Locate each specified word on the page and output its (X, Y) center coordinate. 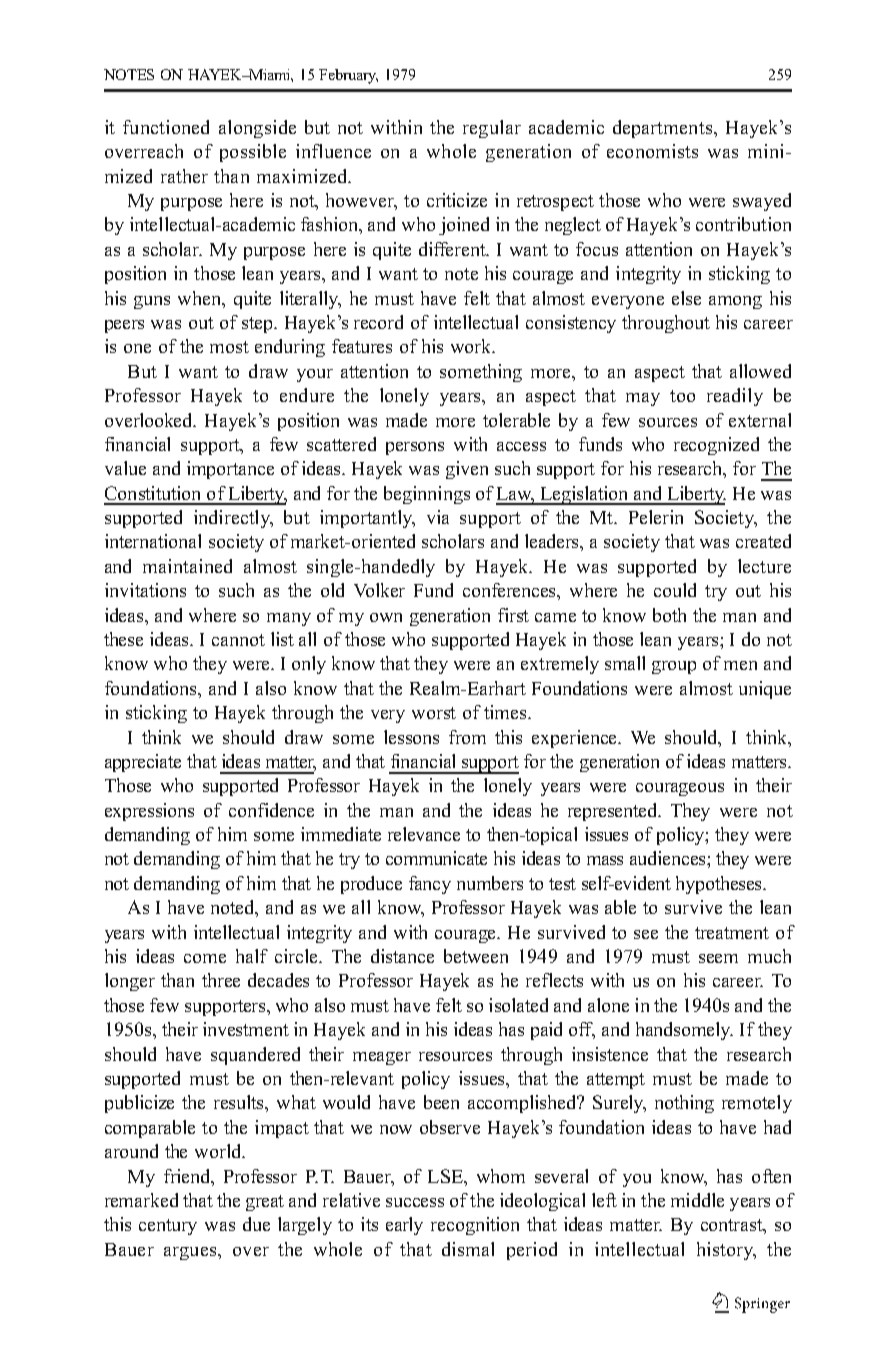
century (168, 1227)
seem (718, 958)
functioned (166, 127)
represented (614, 812)
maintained (187, 566)
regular (492, 129)
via (438, 517)
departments (662, 129)
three (221, 980)
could (675, 590)
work (472, 346)
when (201, 298)
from (467, 737)
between (476, 956)
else (686, 298)
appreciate (143, 763)
